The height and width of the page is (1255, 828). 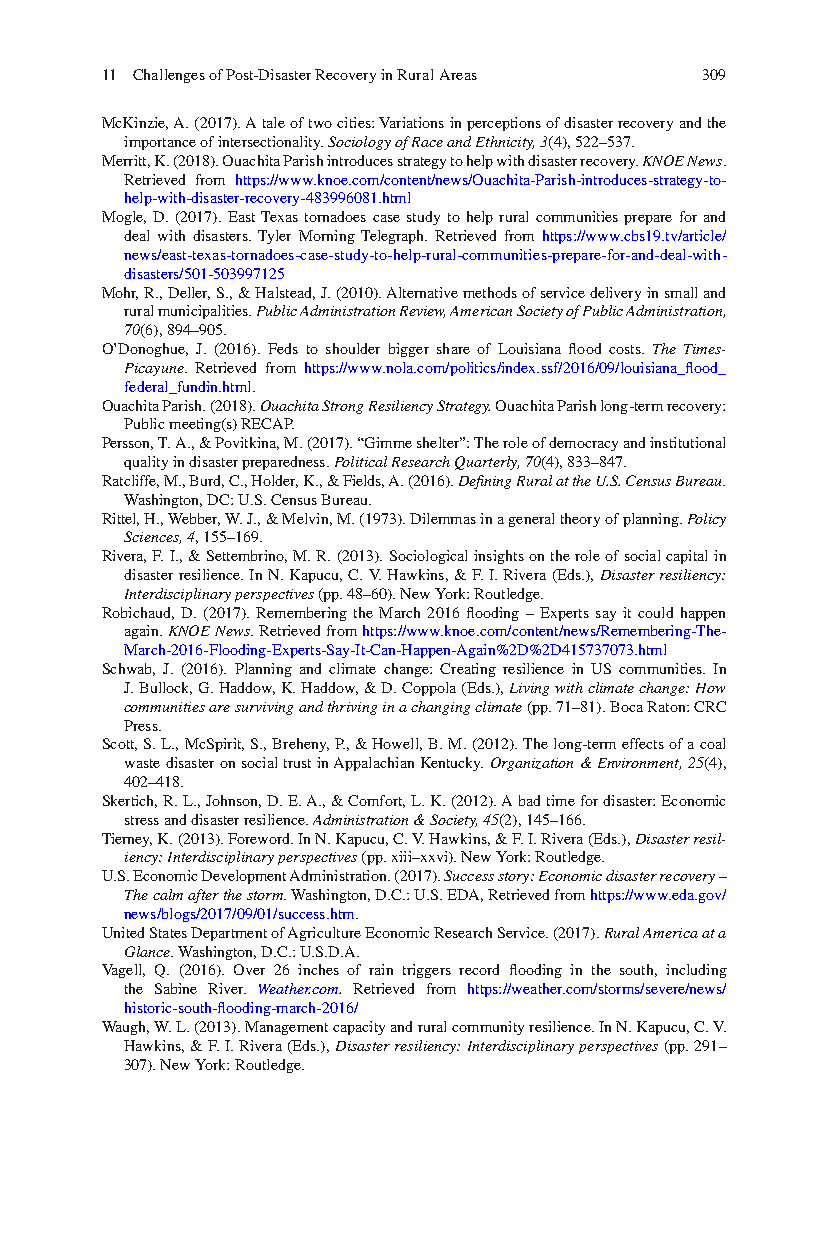 What do you see at coordinates (626, 349) in the page?
I see `costs` at bounding box center [626, 349].
